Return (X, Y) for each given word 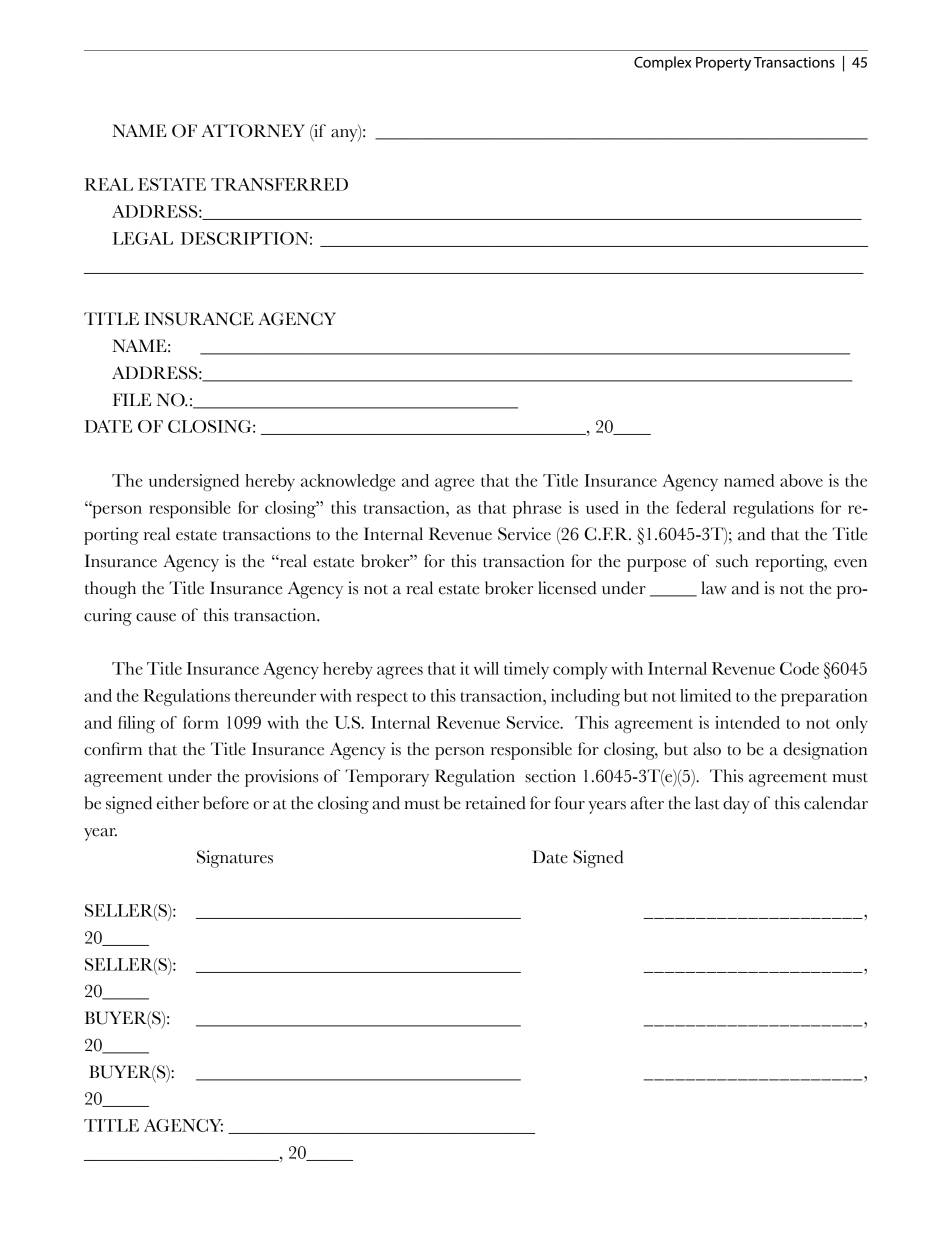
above (801, 480)
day (736, 805)
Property (723, 64)
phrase (537, 509)
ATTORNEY (253, 131)
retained (495, 803)
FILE (132, 399)
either (178, 803)
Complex (662, 63)
